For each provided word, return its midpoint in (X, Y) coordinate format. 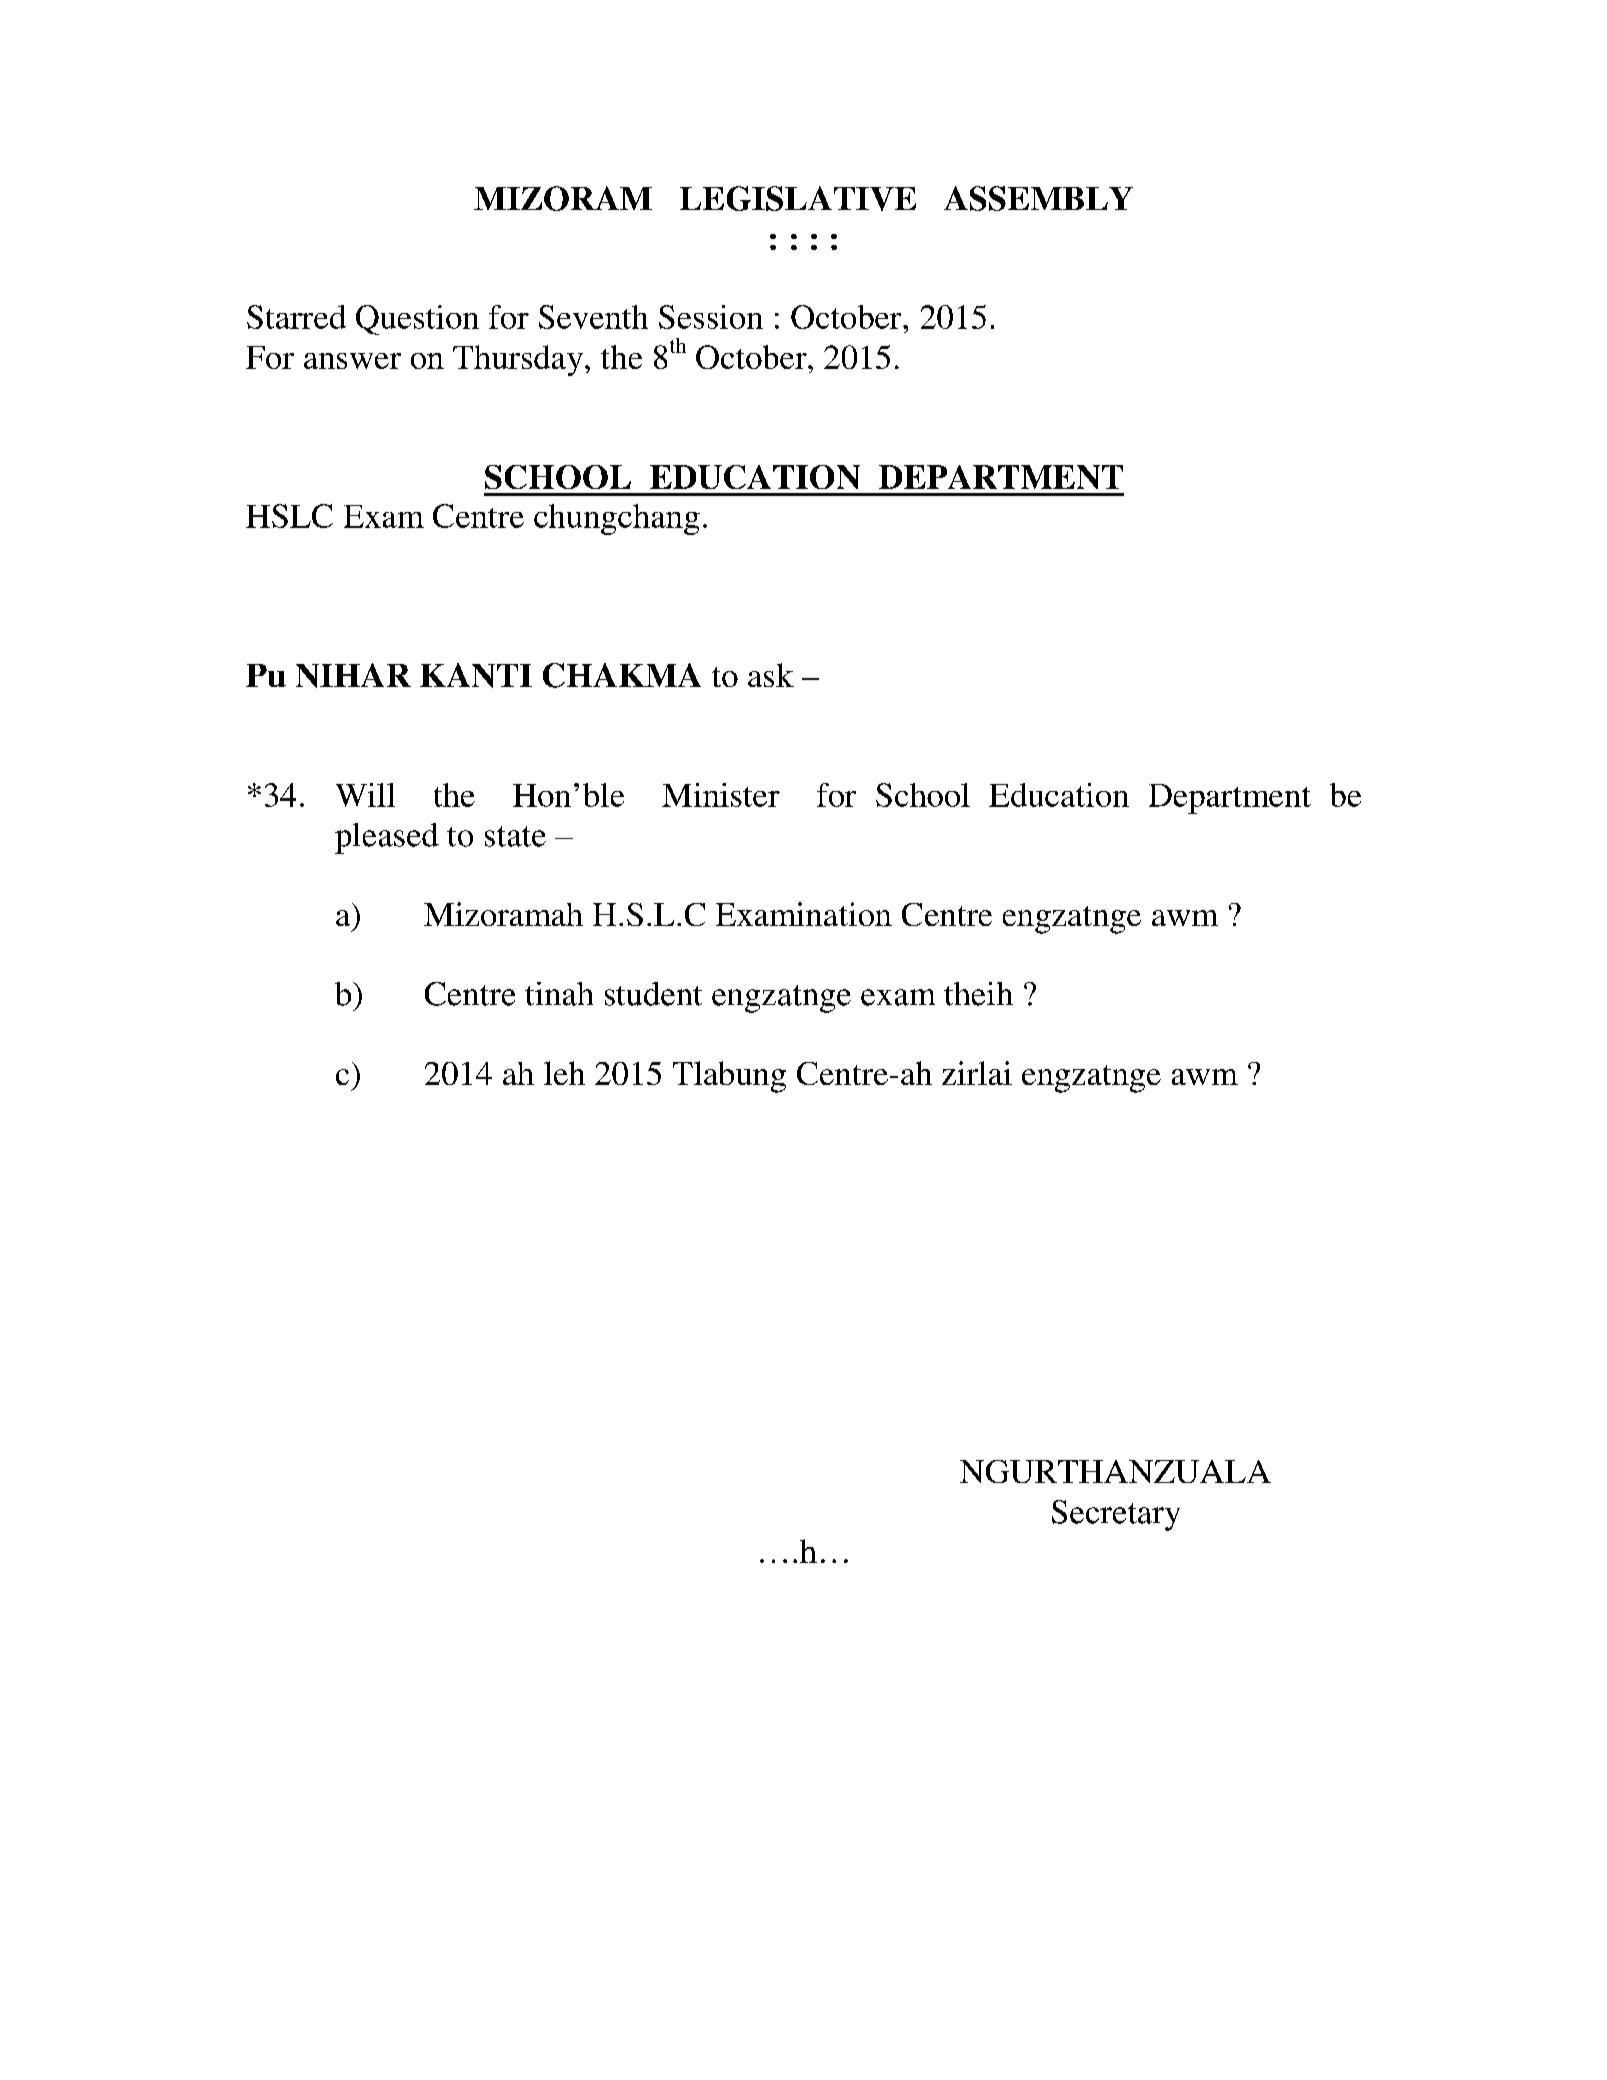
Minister (721, 795)
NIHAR (353, 675)
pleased (387, 838)
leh (564, 1073)
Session (711, 317)
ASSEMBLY (1038, 198)
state (515, 836)
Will (365, 795)
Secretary (1116, 1515)
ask (771, 675)
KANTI (476, 675)
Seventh (593, 317)
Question (417, 320)
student (653, 994)
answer (352, 361)
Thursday (518, 360)
